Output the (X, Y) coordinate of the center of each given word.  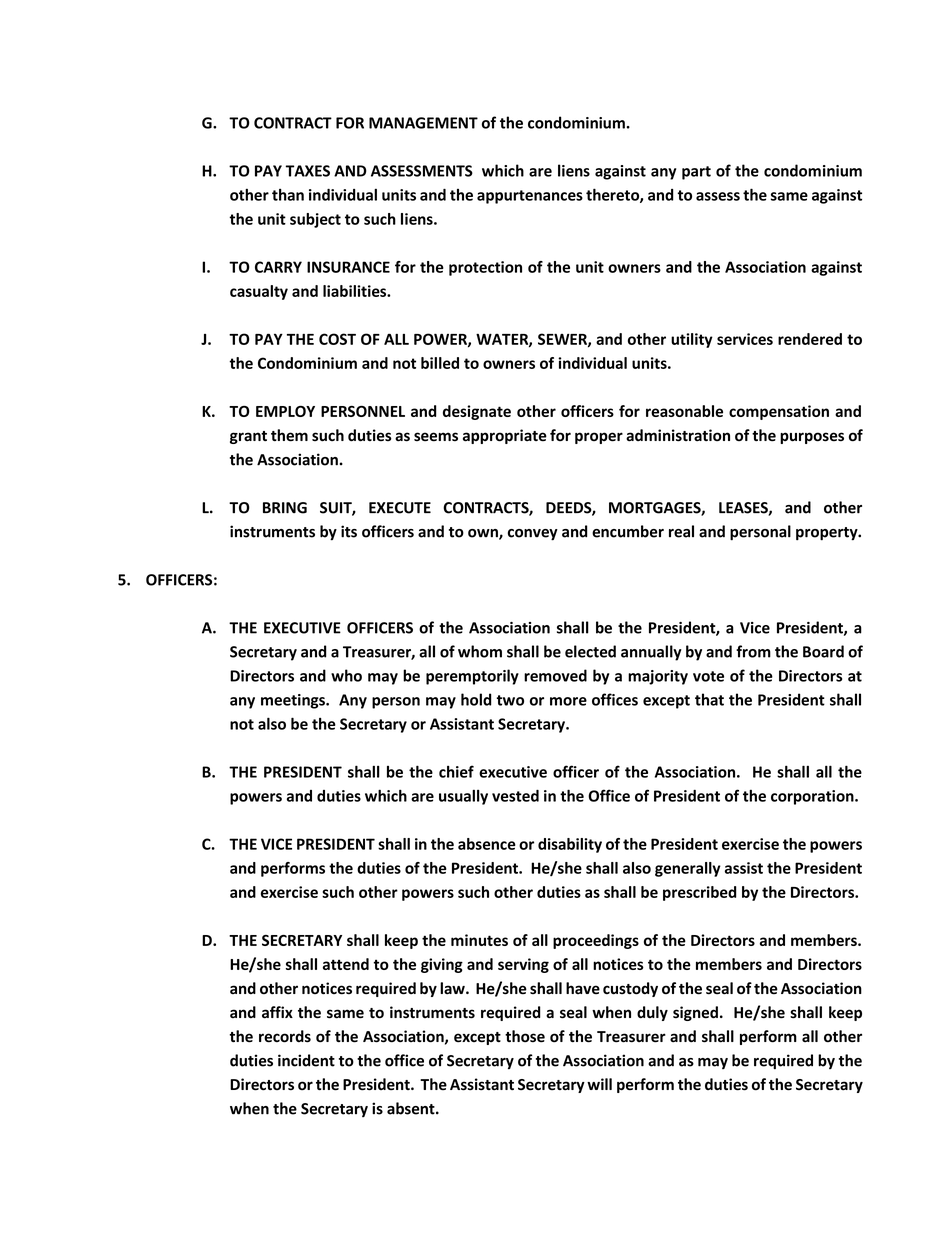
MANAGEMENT (423, 123)
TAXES (308, 171)
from (753, 651)
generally (688, 869)
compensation (779, 412)
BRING (285, 508)
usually (463, 797)
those (525, 1036)
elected (590, 651)
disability (570, 845)
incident (306, 1060)
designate (477, 412)
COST (337, 339)
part (696, 173)
